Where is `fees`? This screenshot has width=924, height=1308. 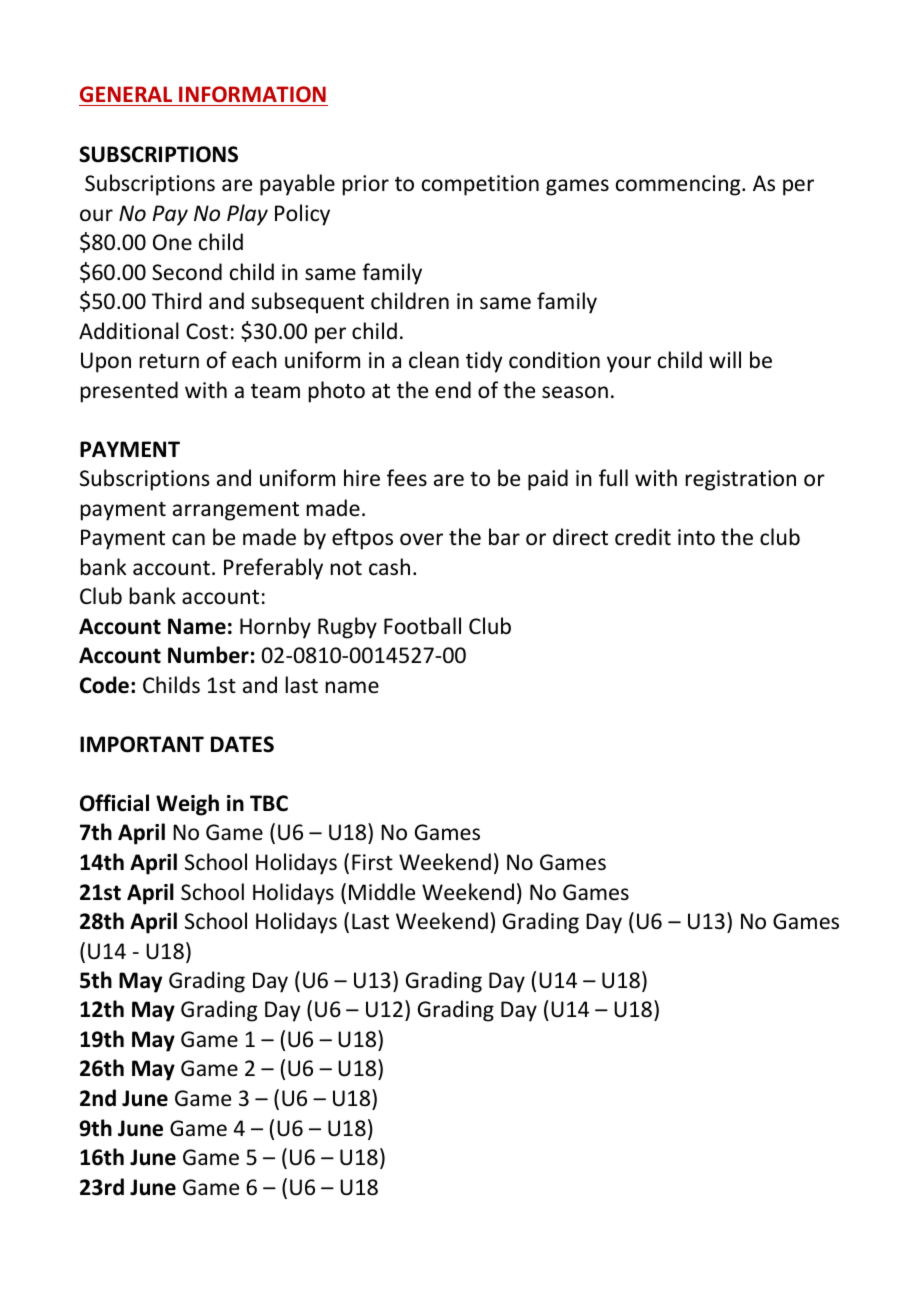 fees is located at coordinates (407, 478).
